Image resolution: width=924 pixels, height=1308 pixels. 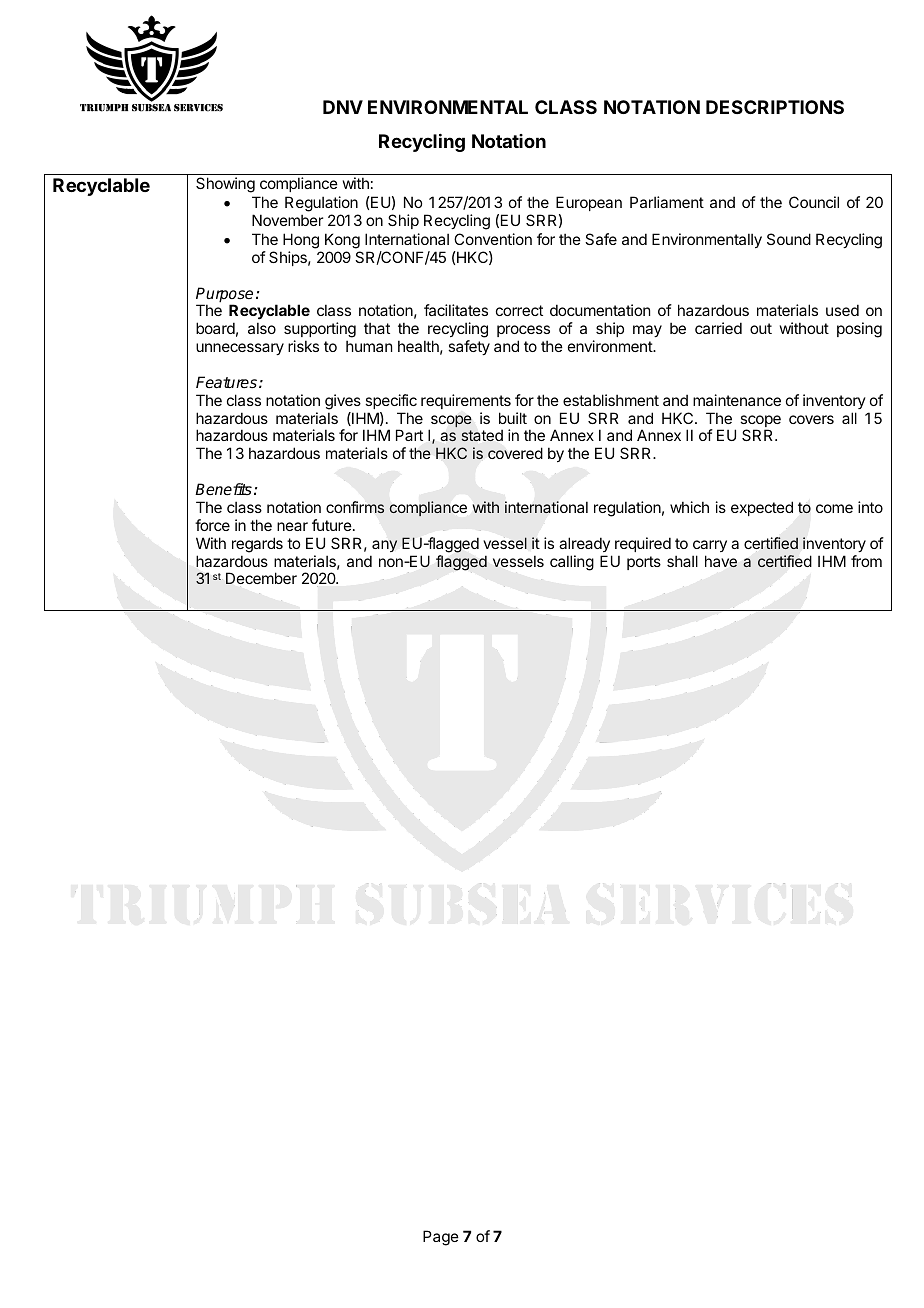 I want to click on European, so click(x=589, y=203).
